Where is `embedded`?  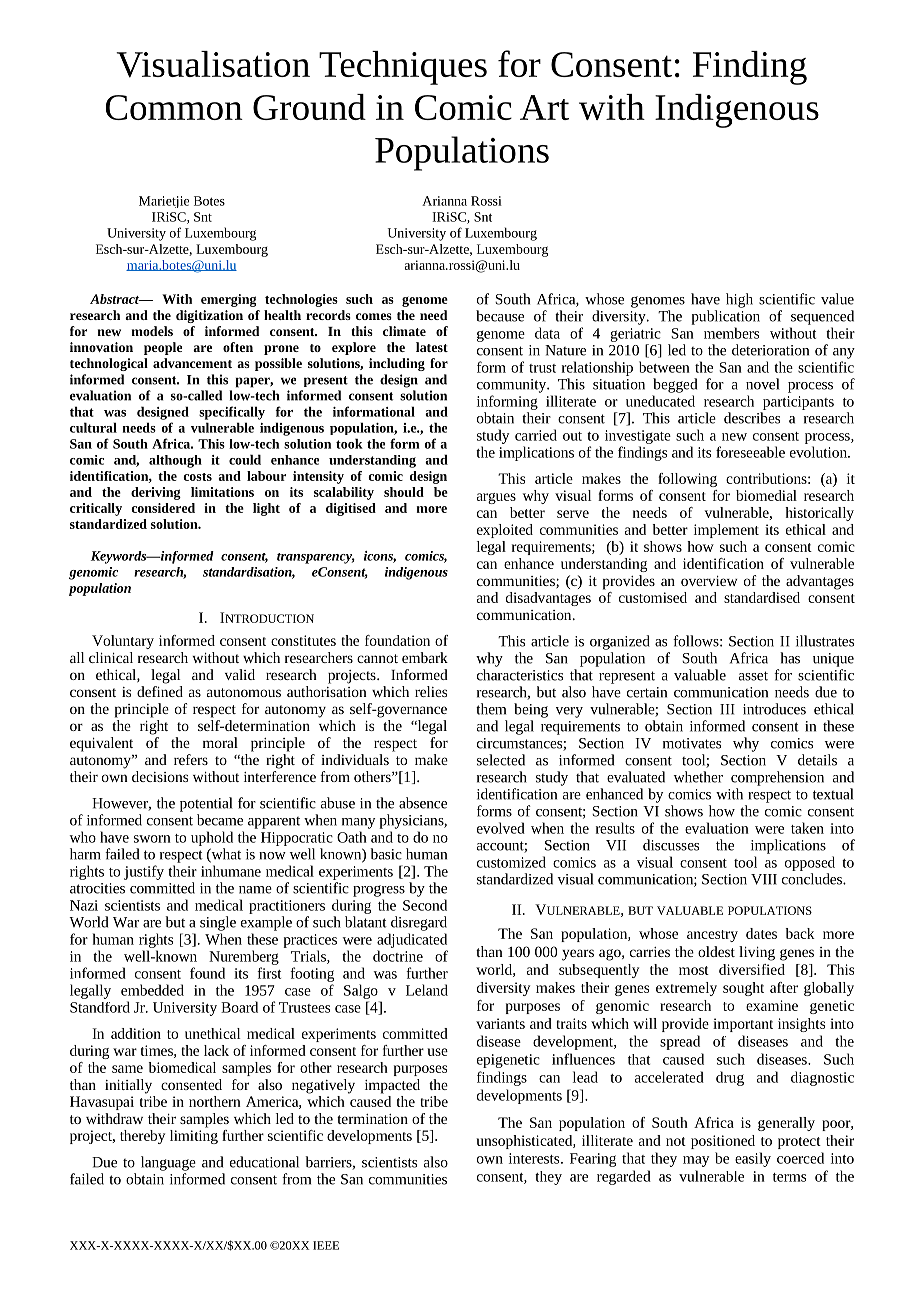 embedded is located at coordinates (152, 990).
